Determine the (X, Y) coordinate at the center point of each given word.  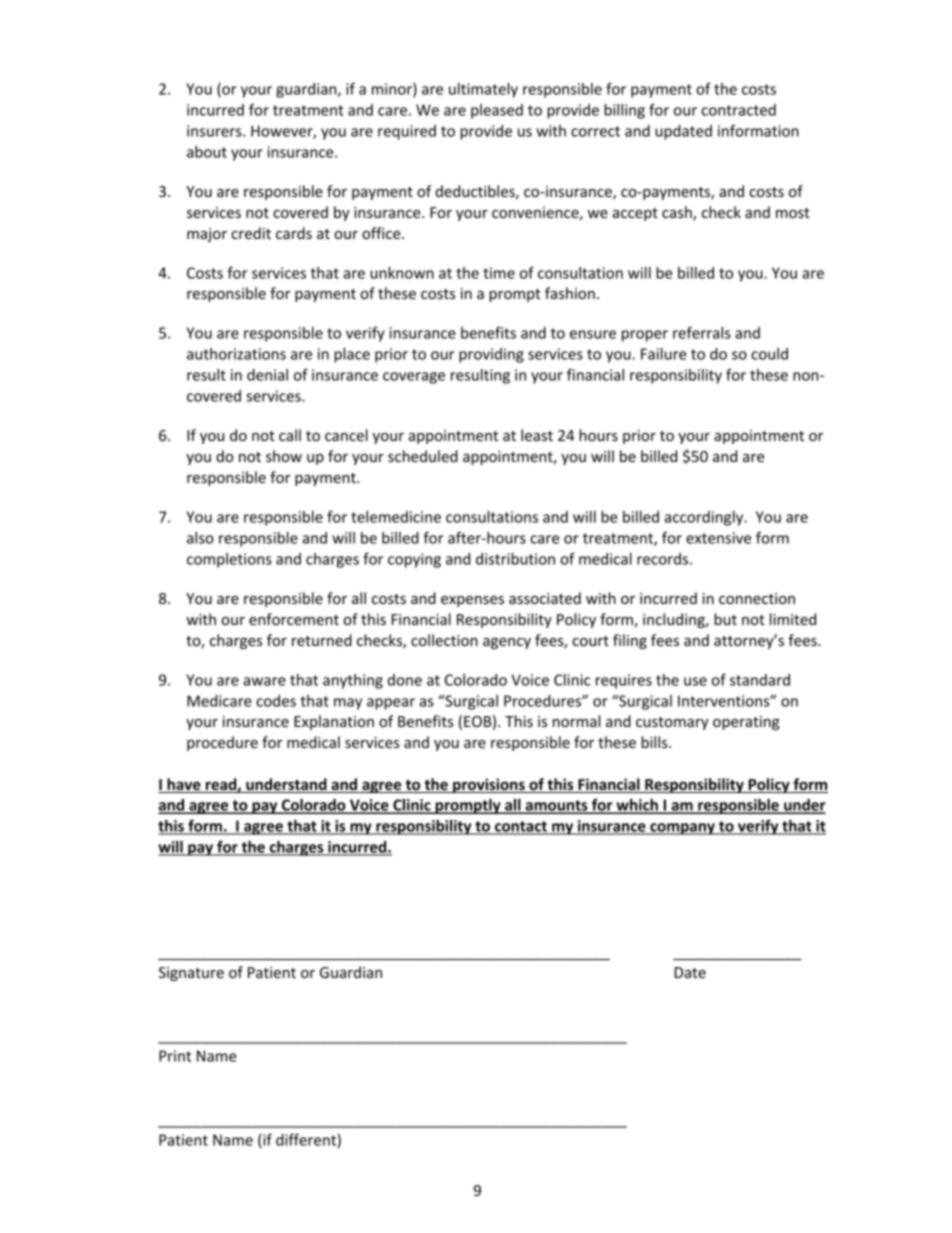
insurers (215, 131)
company (682, 829)
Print (175, 1056)
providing (491, 355)
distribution (515, 559)
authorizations (236, 354)
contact (521, 827)
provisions (489, 785)
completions (229, 560)
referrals (702, 332)
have (184, 785)
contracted (738, 110)
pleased (497, 111)
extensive (718, 538)
